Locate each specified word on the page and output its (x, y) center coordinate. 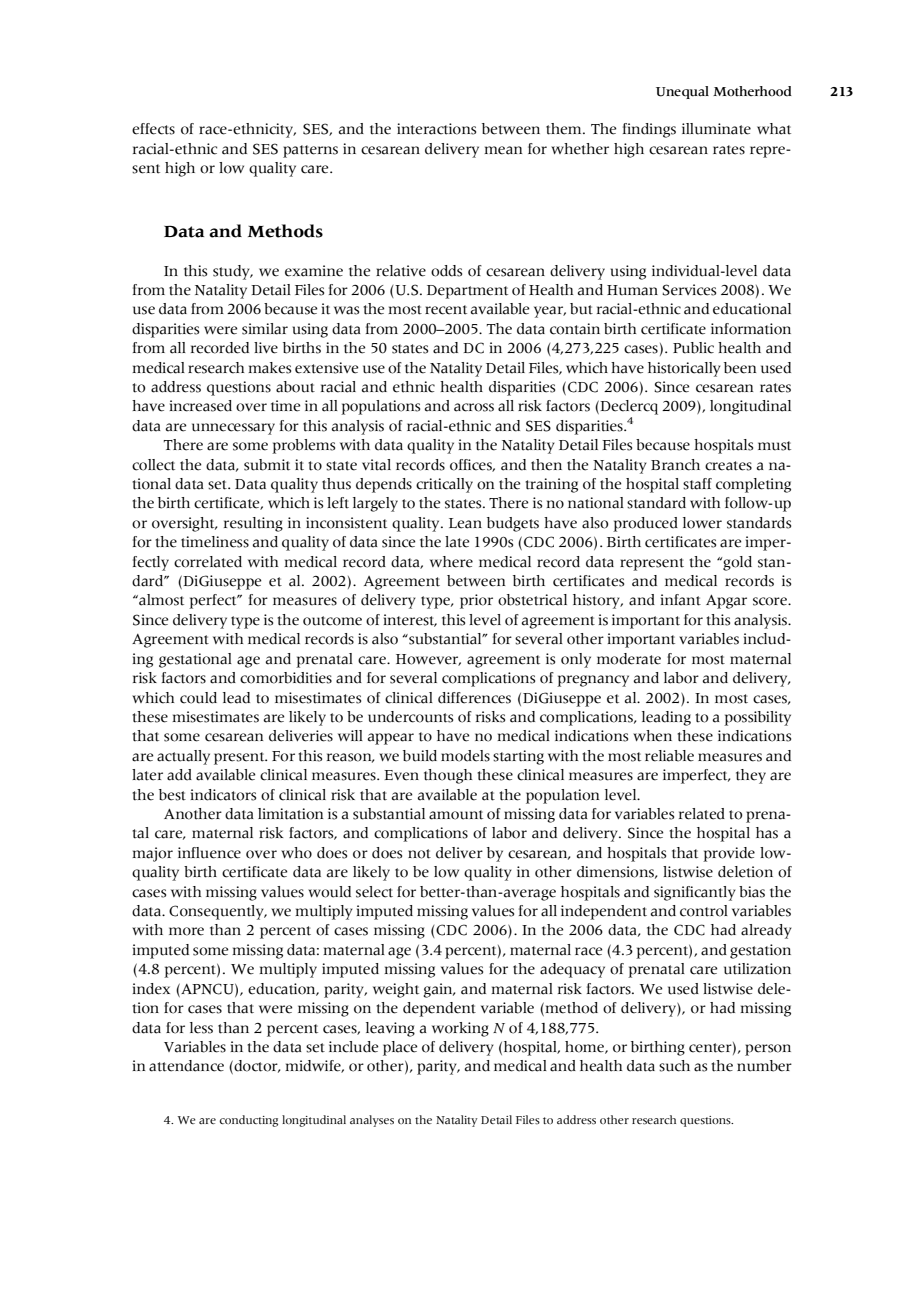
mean (503, 150)
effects (153, 129)
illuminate (716, 129)
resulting (253, 524)
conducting (248, 1121)
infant (681, 600)
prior (476, 601)
